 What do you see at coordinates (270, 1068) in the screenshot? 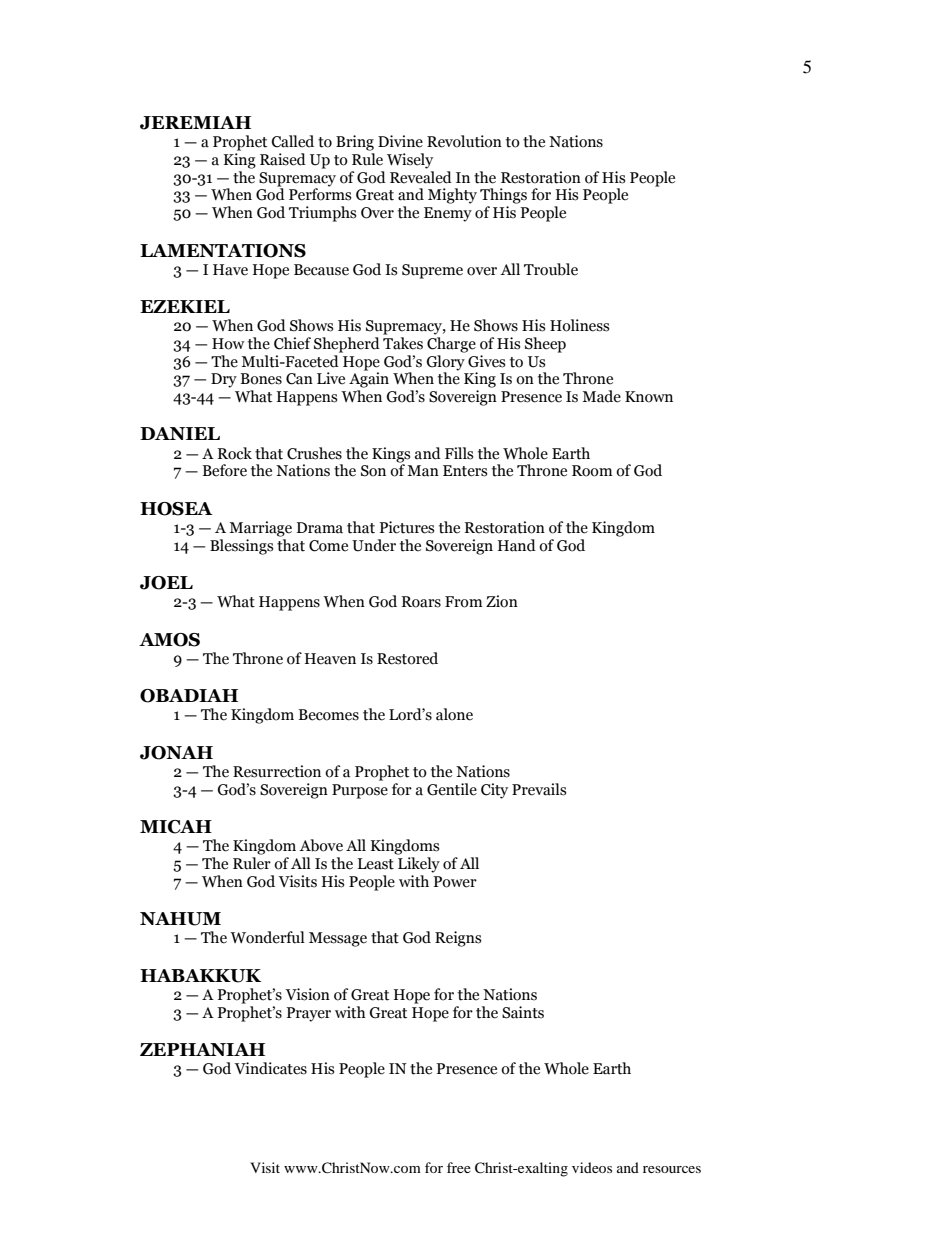
I see `Vindicates` at bounding box center [270, 1068].
